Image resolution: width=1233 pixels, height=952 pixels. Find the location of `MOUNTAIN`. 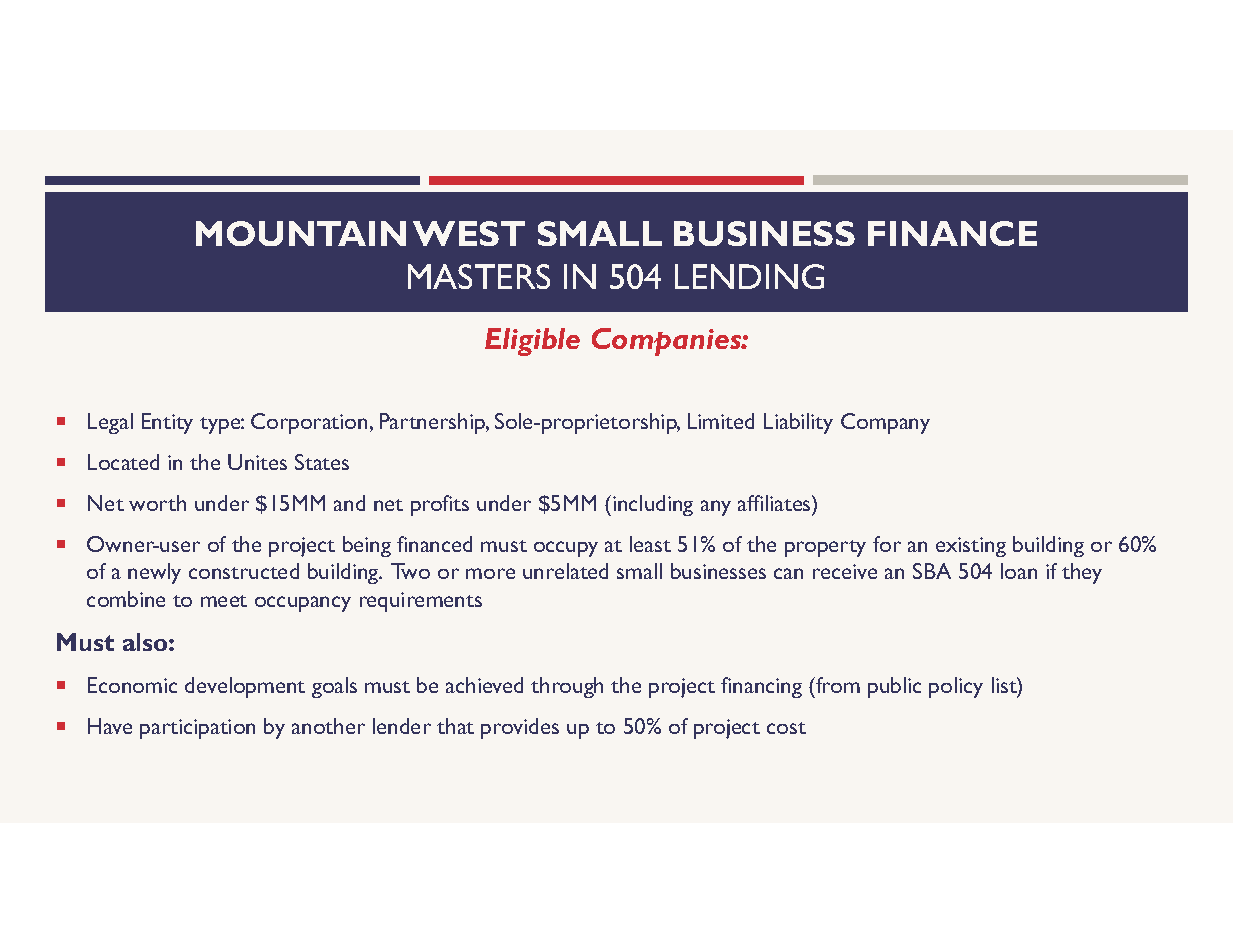

MOUNTAIN is located at coordinates (301, 233).
